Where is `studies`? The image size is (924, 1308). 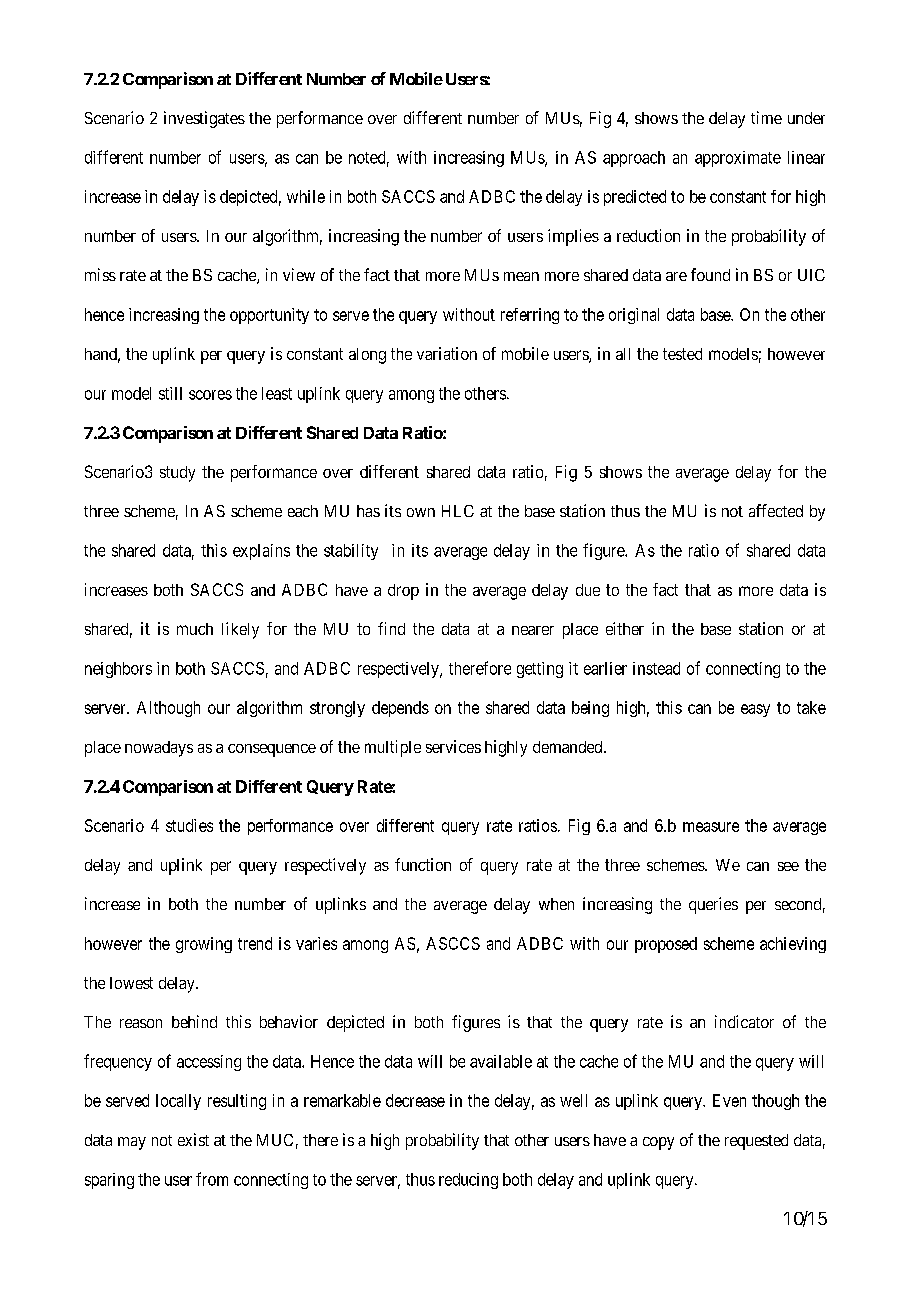
studies is located at coordinates (189, 825).
